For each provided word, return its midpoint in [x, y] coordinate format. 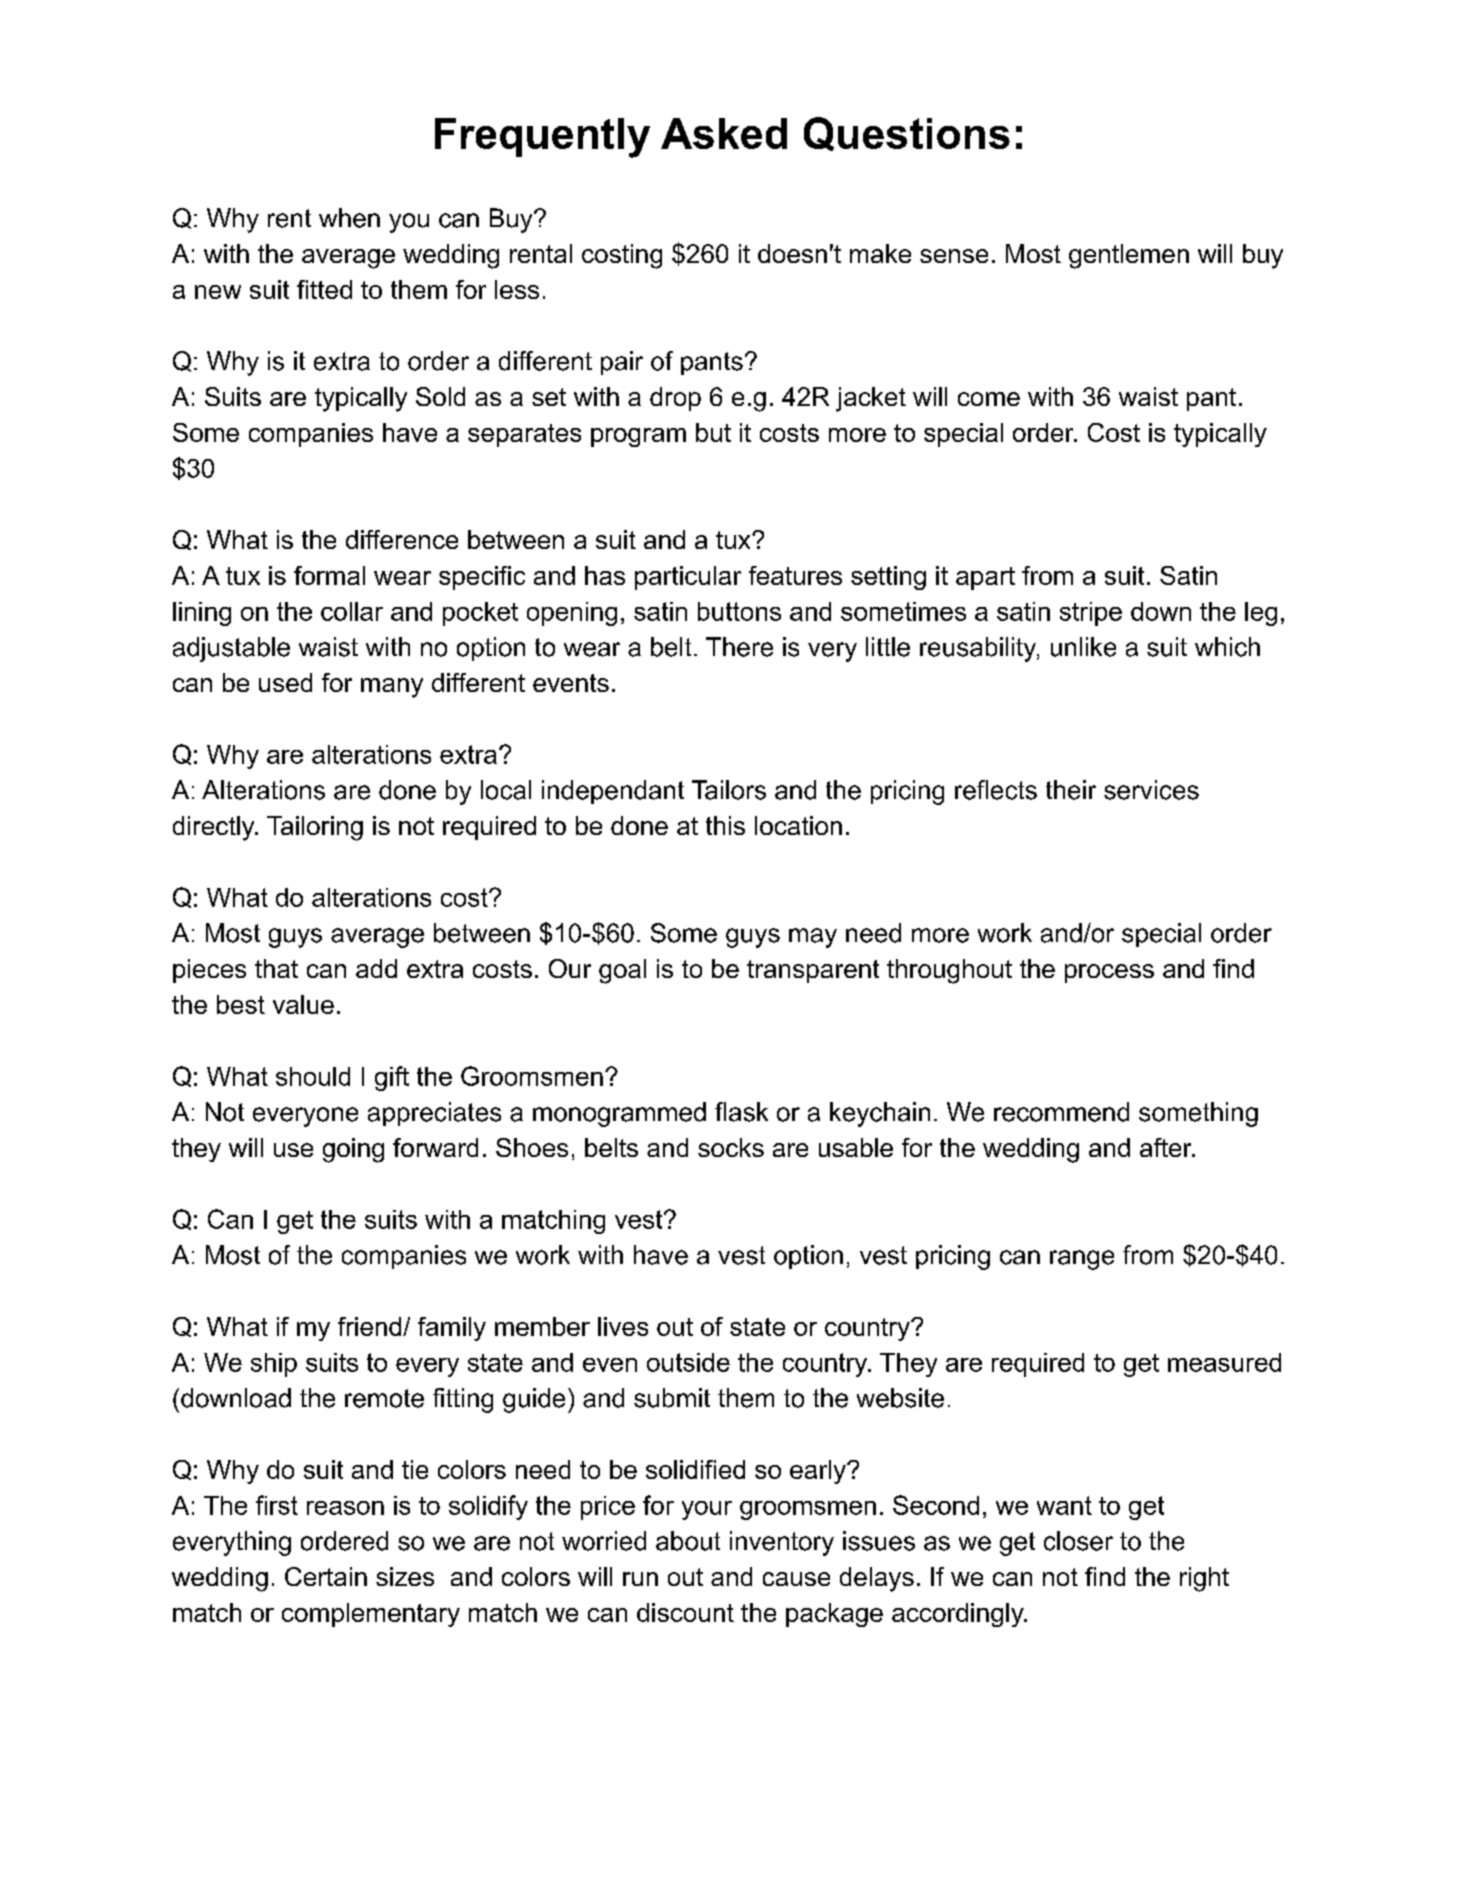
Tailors [729, 790]
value [303, 1004]
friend [371, 1326]
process [1109, 973]
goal [622, 971]
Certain [326, 1576]
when [349, 218]
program [638, 437]
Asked [724, 133]
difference [402, 539]
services [1151, 790]
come [989, 399]
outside [688, 1362]
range [1082, 1260]
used [285, 682]
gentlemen [1129, 256]
